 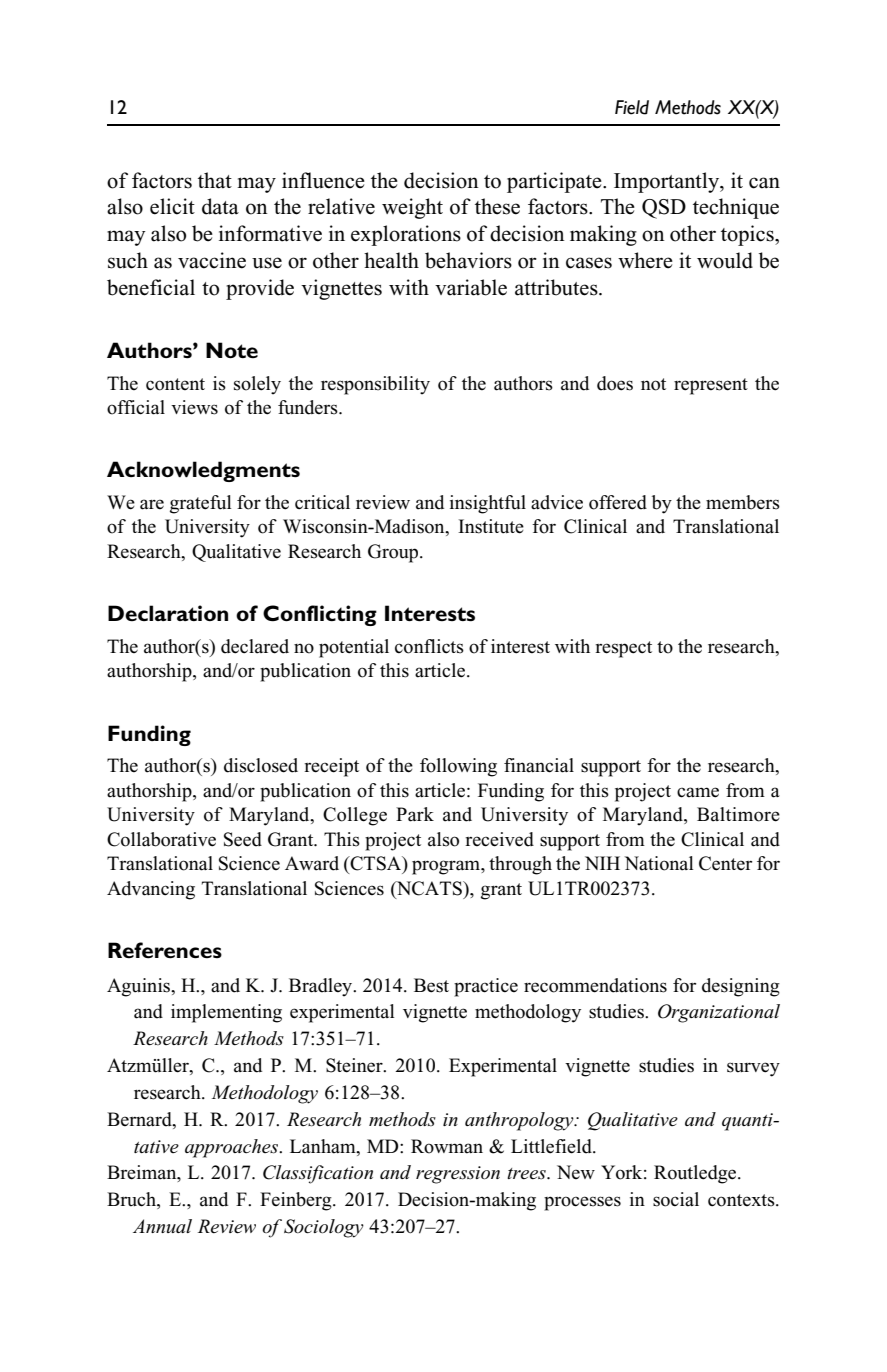 What do you see at coordinates (412, 208) in the screenshot?
I see `weight` at bounding box center [412, 208].
